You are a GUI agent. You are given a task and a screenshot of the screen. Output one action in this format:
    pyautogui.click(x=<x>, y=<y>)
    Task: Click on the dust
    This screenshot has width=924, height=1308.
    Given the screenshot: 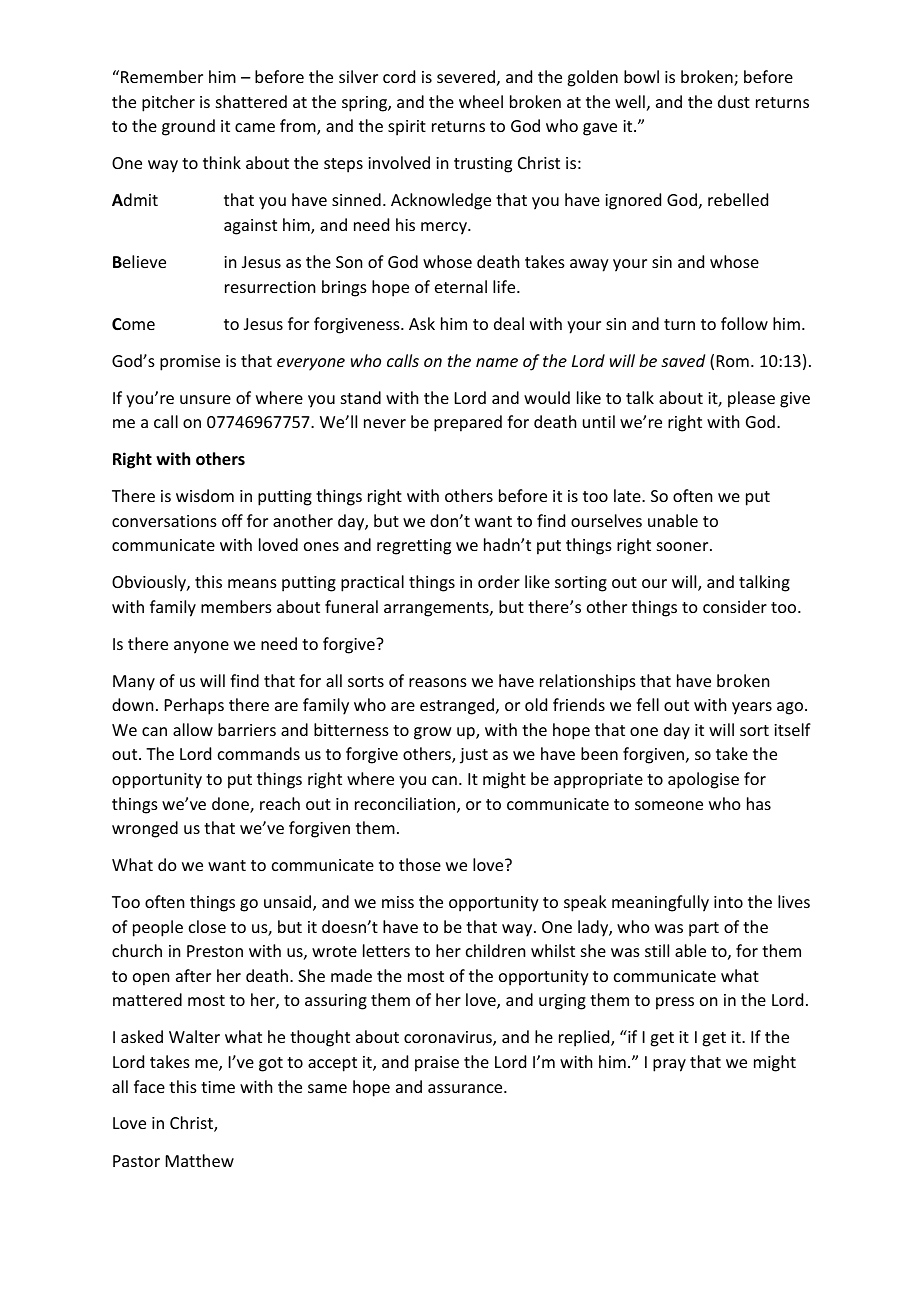 What is the action you would take?
    pyautogui.click(x=734, y=101)
